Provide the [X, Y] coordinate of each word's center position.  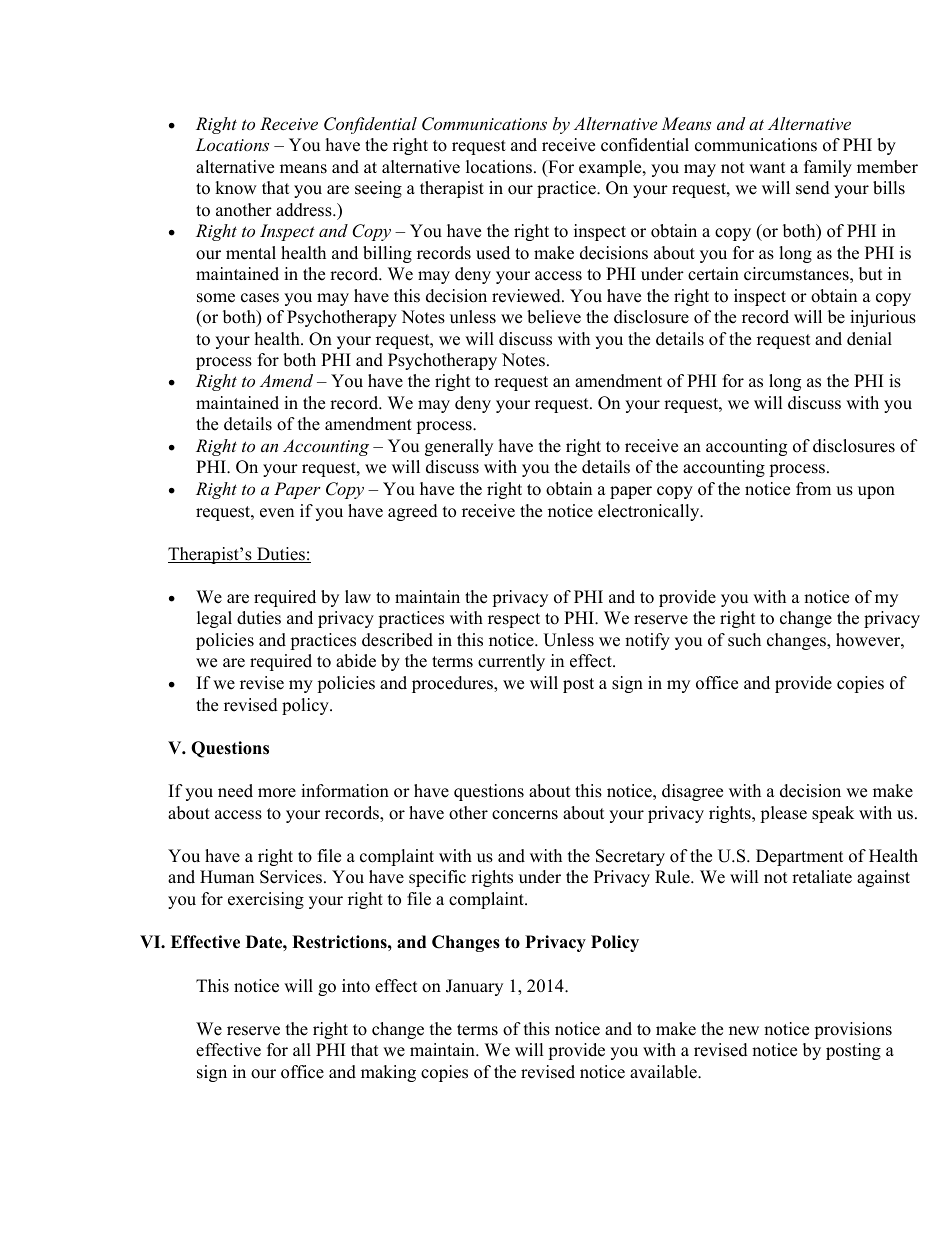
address [305, 210]
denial [869, 339]
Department [800, 857]
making [388, 1073]
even [277, 513]
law [358, 596]
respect [514, 620]
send [813, 188]
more [277, 793]
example [611, 168]
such [744, 640]
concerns [525, 815]
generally [459, 447]
